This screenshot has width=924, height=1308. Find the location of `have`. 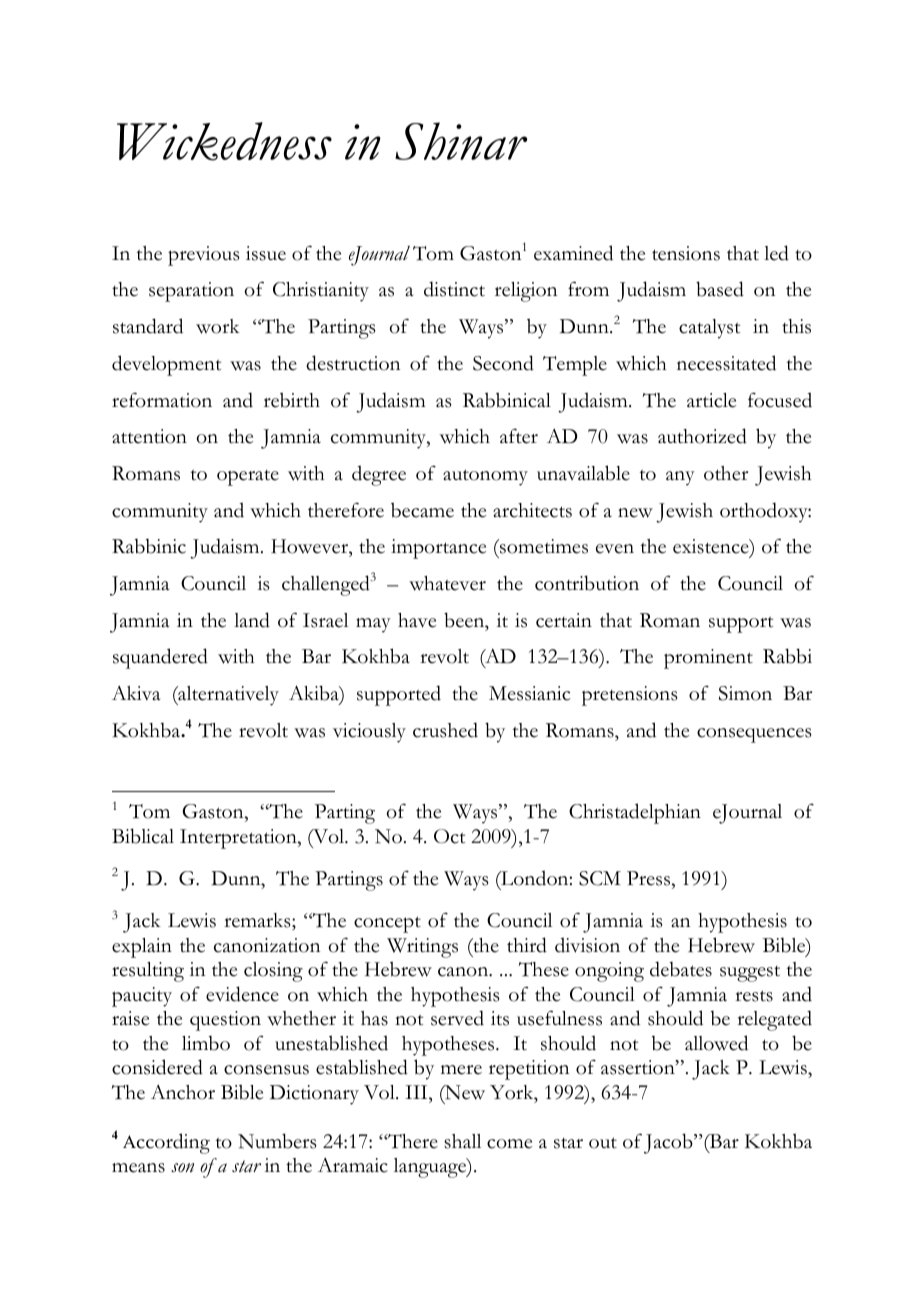

have is located at coordinates (417, 620).
